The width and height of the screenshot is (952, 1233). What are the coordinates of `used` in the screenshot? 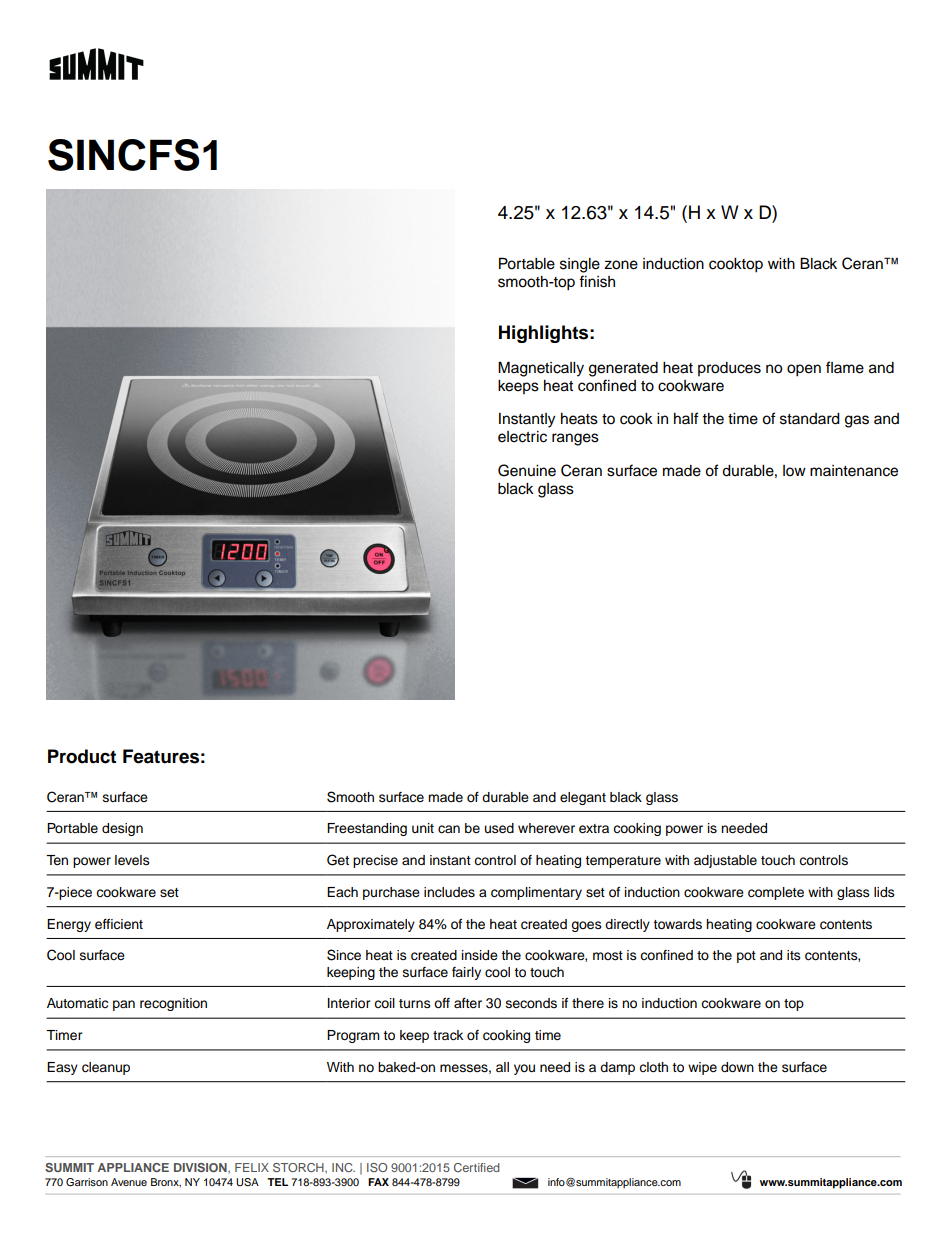 It's located at (499, 828).
